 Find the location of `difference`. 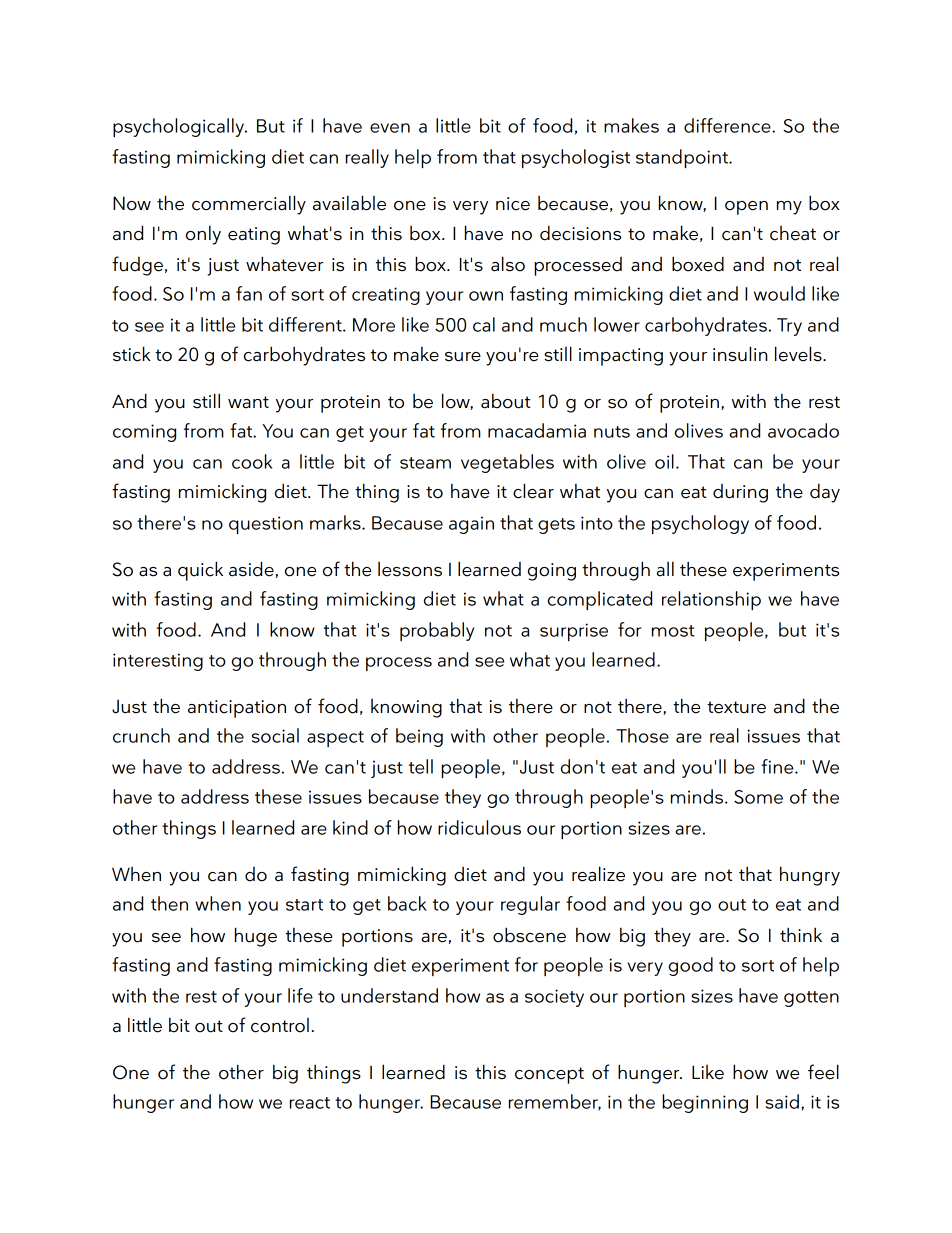

difference is located at coordinates (728, 125).
